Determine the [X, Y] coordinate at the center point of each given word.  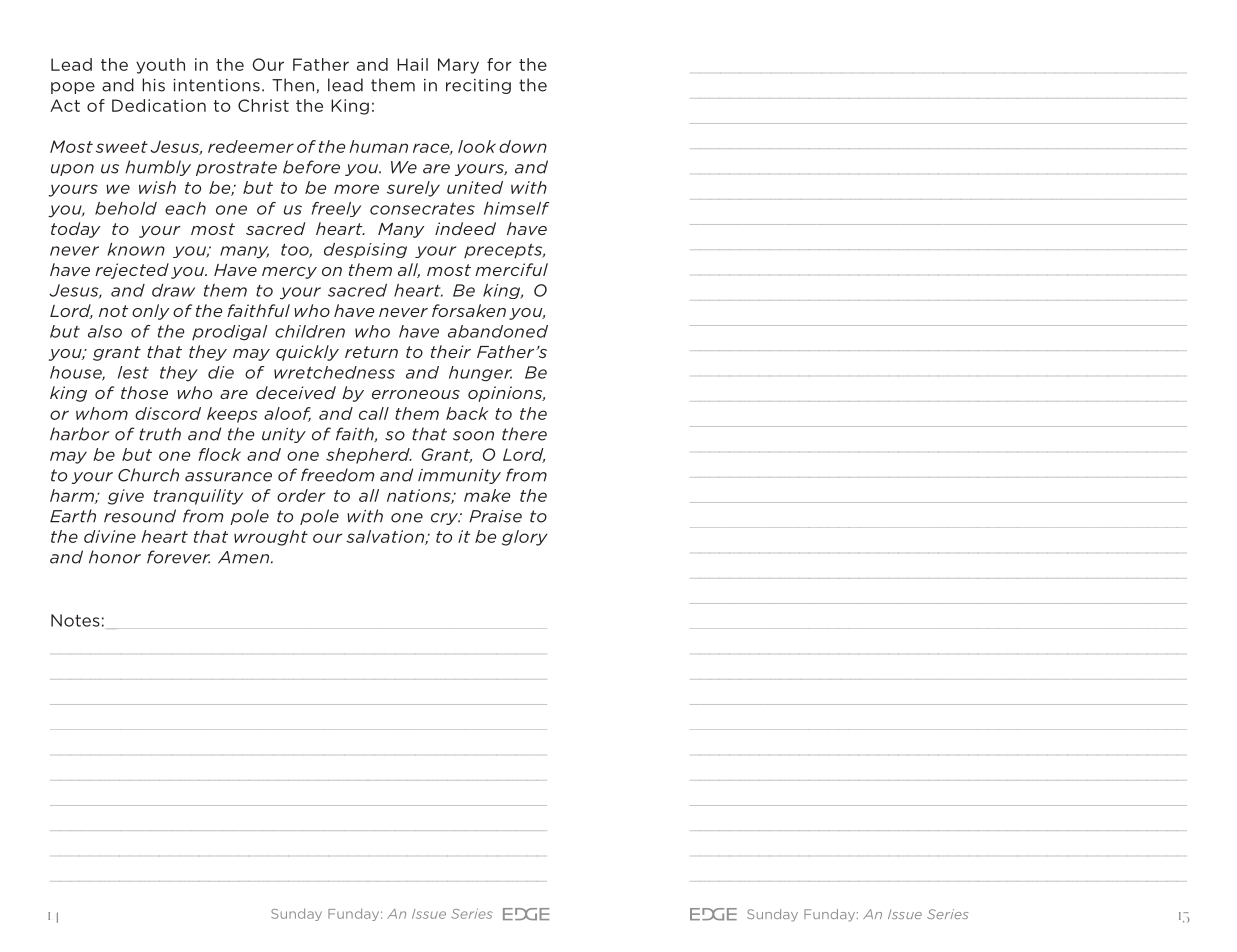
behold [126, 208]
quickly [307, 353]
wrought [271, 538]
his [153, 85]
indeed [465, 228]
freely [336, 209]
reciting [478, 86]
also [105, 331]
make [487, 495]
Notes [75, 620]
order [301, 495]
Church [148, 475]
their [451, 351]
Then [293, 85]
